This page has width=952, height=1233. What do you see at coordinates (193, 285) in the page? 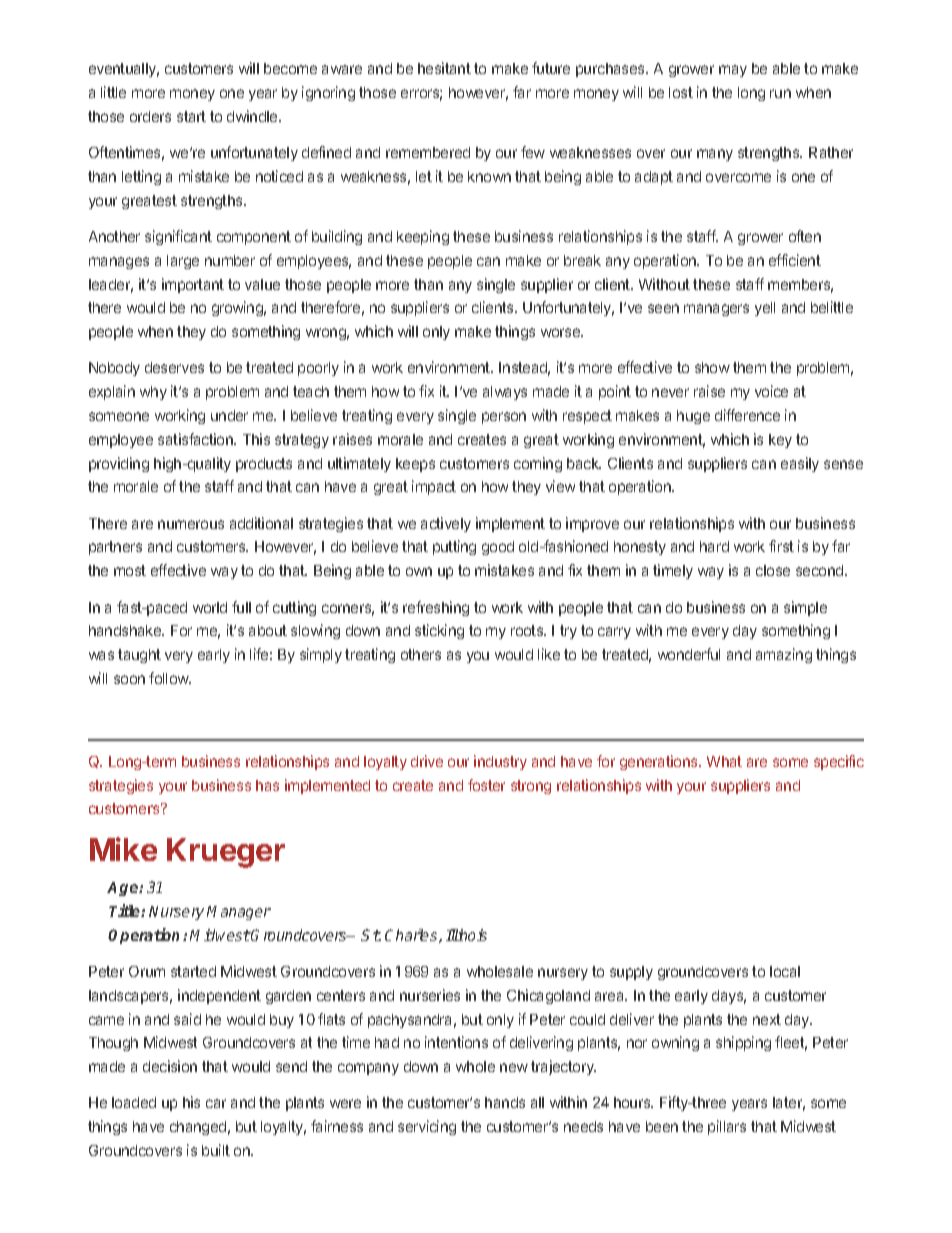
I see `important` at bounding box center [193, 285].
